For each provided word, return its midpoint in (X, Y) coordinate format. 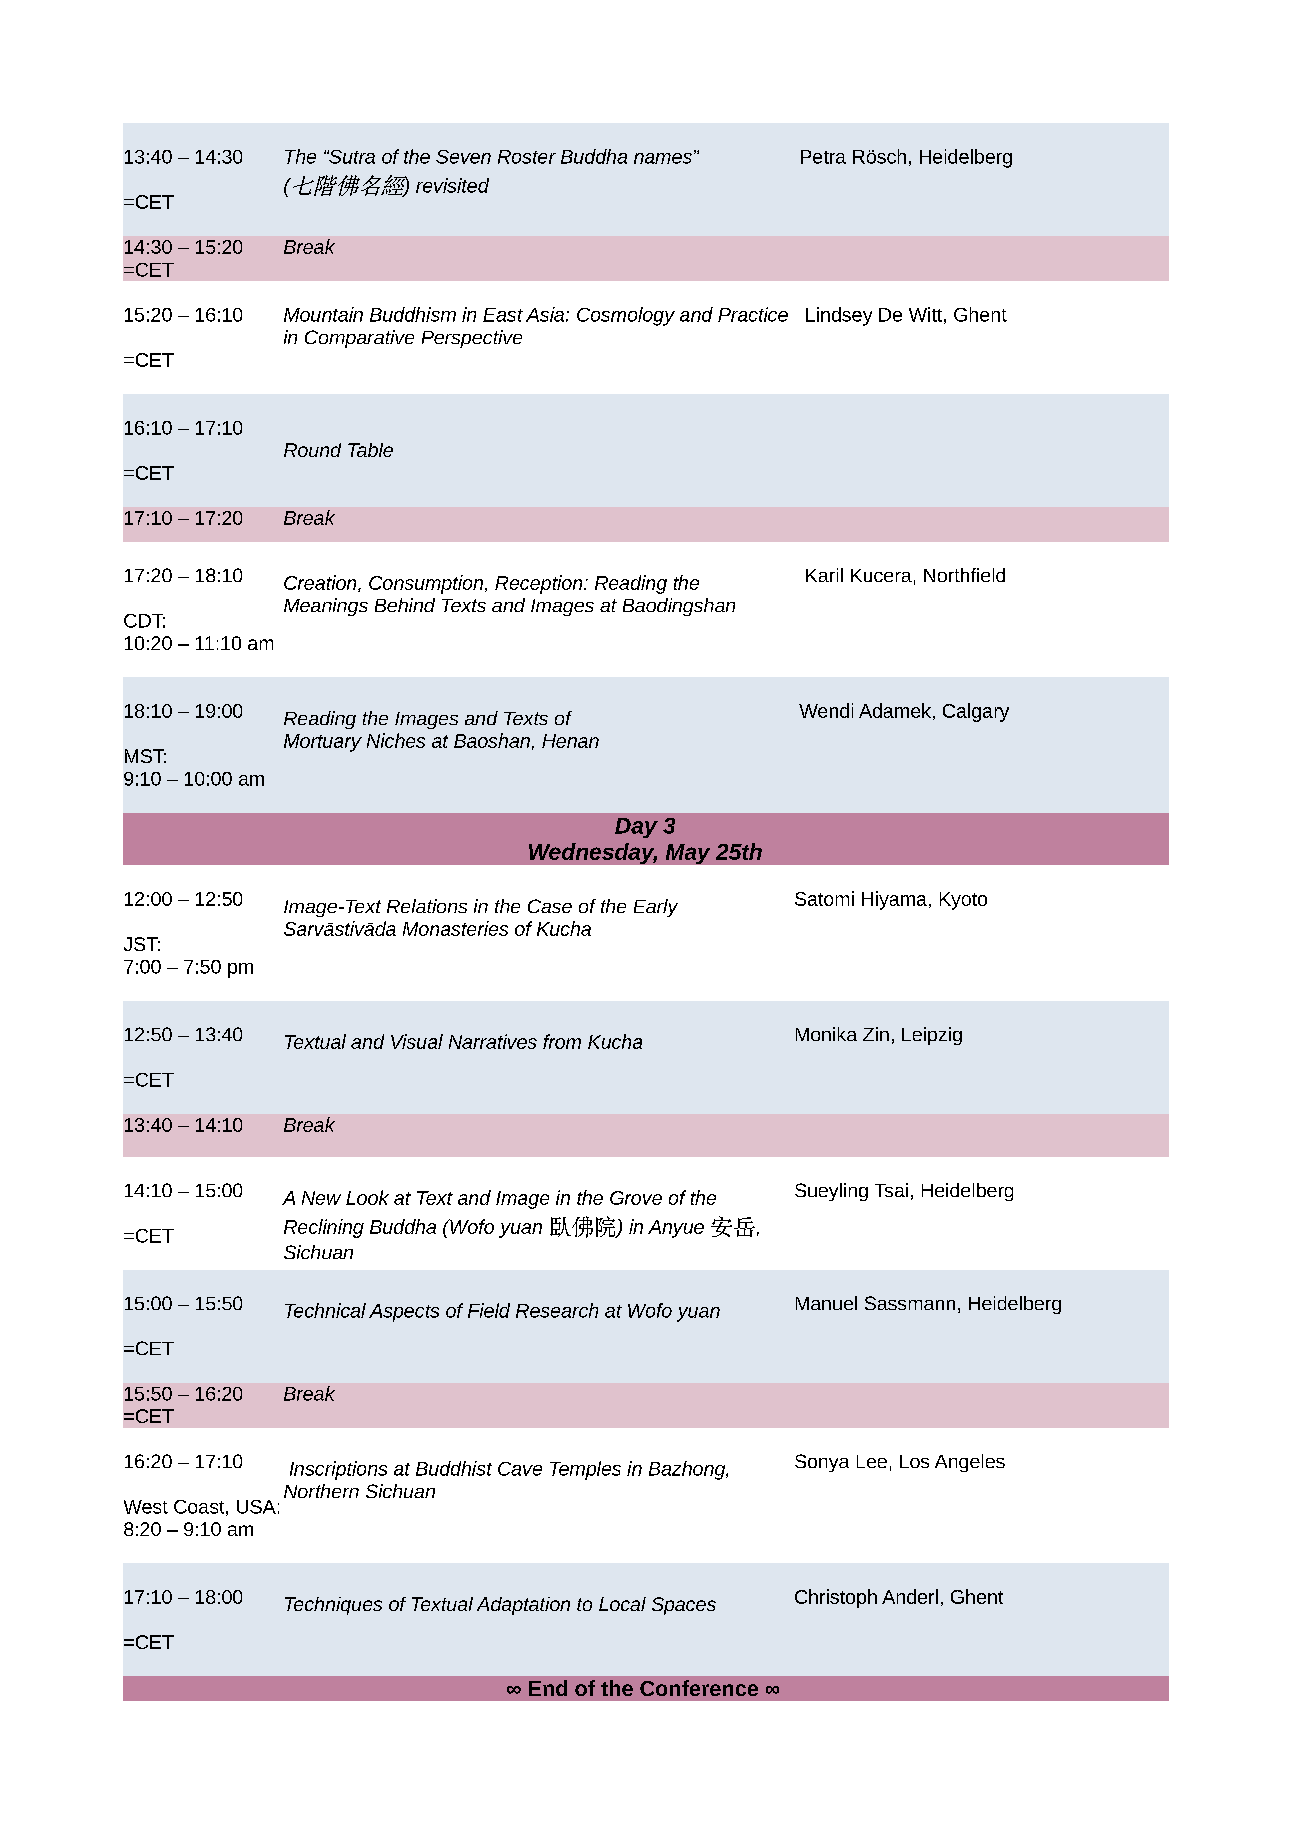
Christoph (836, 1598)
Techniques (333, 1606)
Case (550, 906)
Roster (527, 157)
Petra (823, 157)
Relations (427, 906)
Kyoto (963, 901)
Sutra (351, 157)
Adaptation (523, 1606)
